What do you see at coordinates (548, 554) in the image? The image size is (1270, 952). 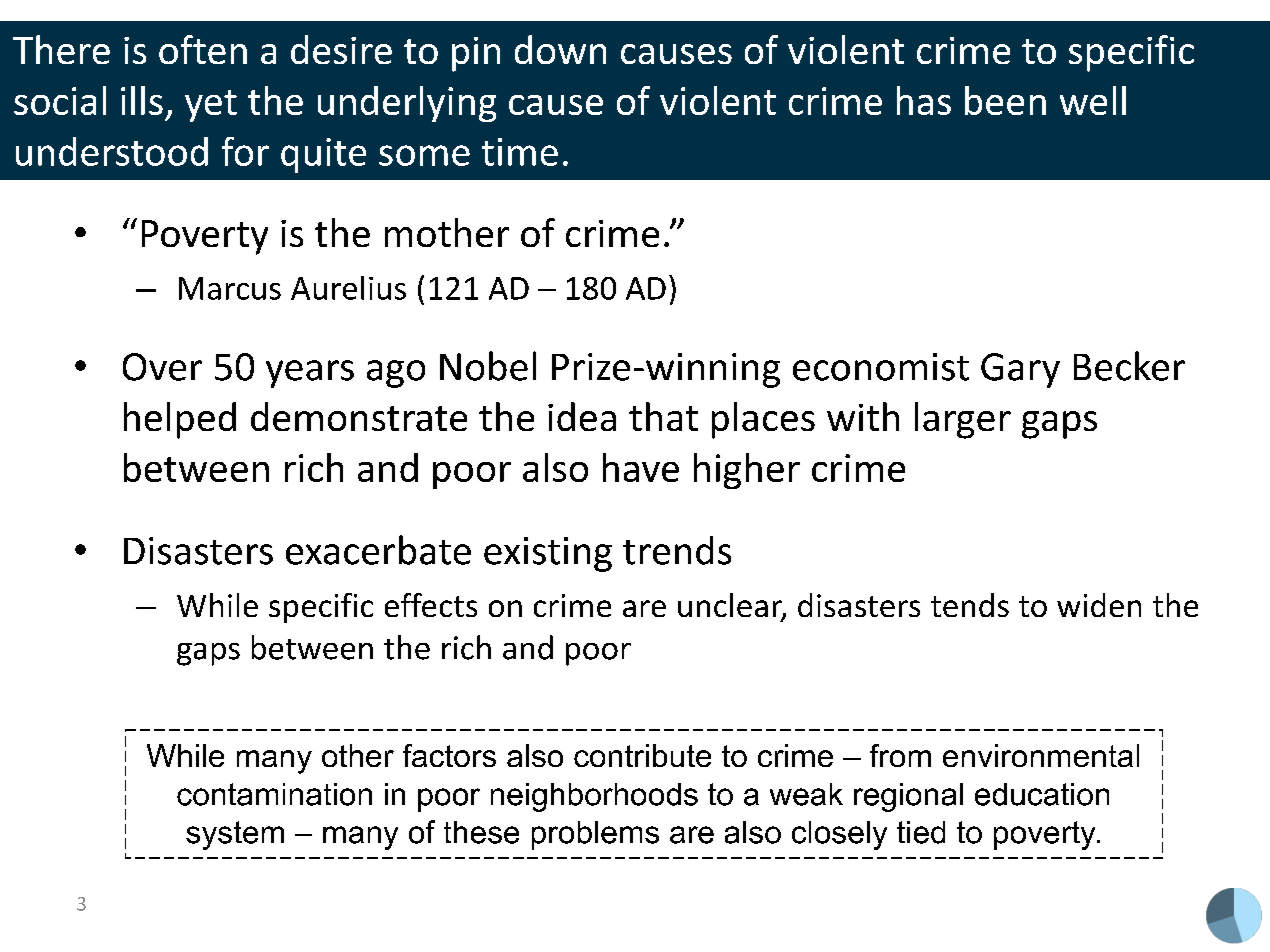 I see `existing` at bounding box center [548, 554].
